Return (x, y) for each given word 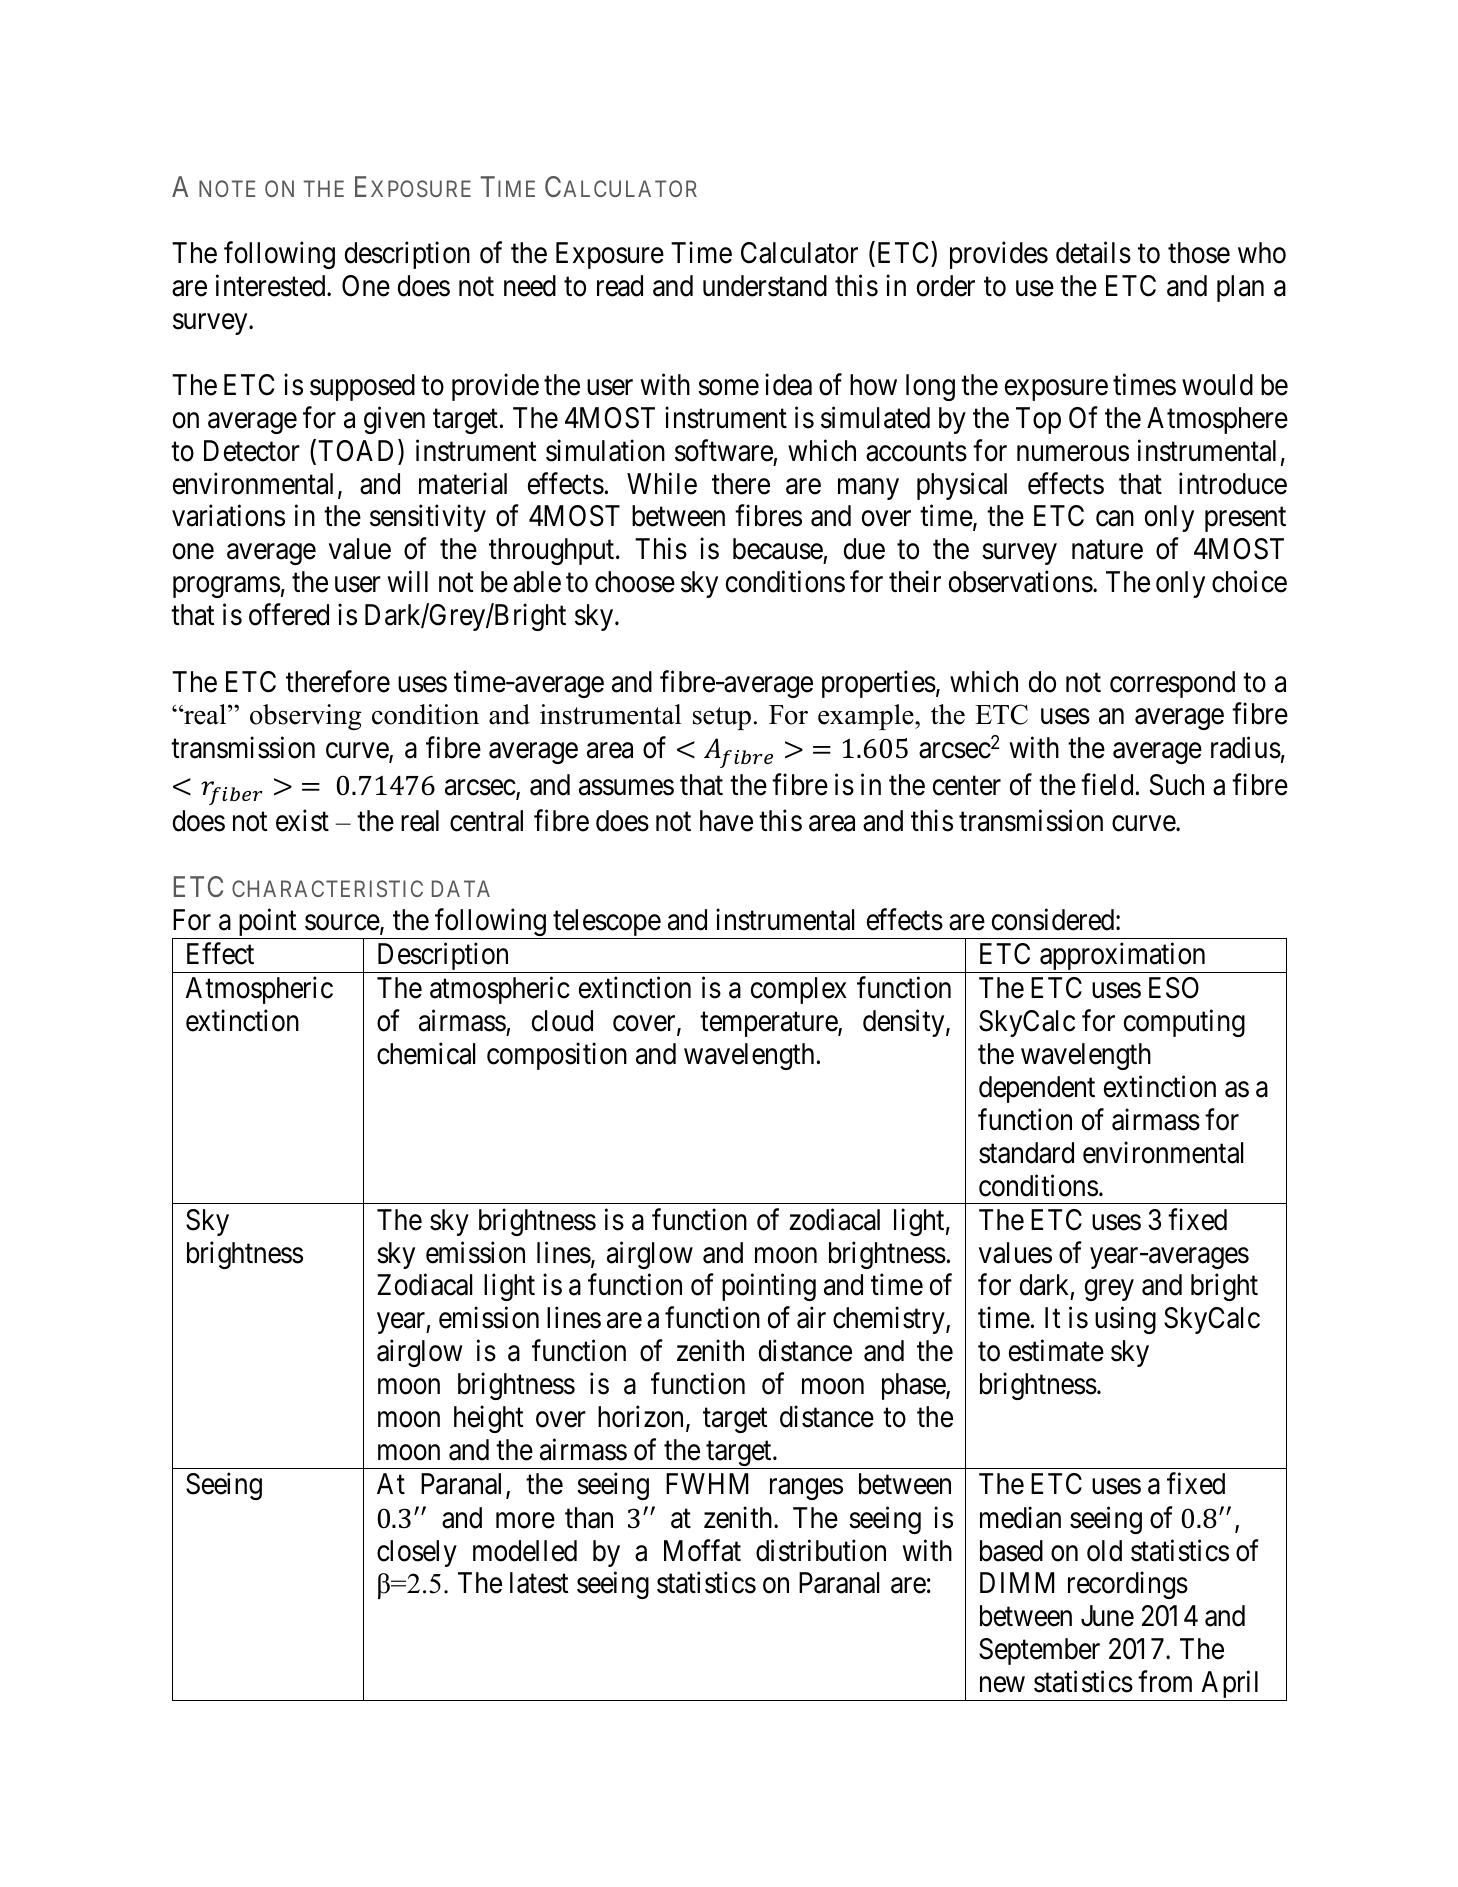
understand (765, 286)
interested (272, 286)
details (1093, 253)
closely (417, 1553)
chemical (426, 1054)
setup (722, 718)
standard (1026, 1153)
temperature (769, 1025)
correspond (1172, 684)
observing (306, 717)
